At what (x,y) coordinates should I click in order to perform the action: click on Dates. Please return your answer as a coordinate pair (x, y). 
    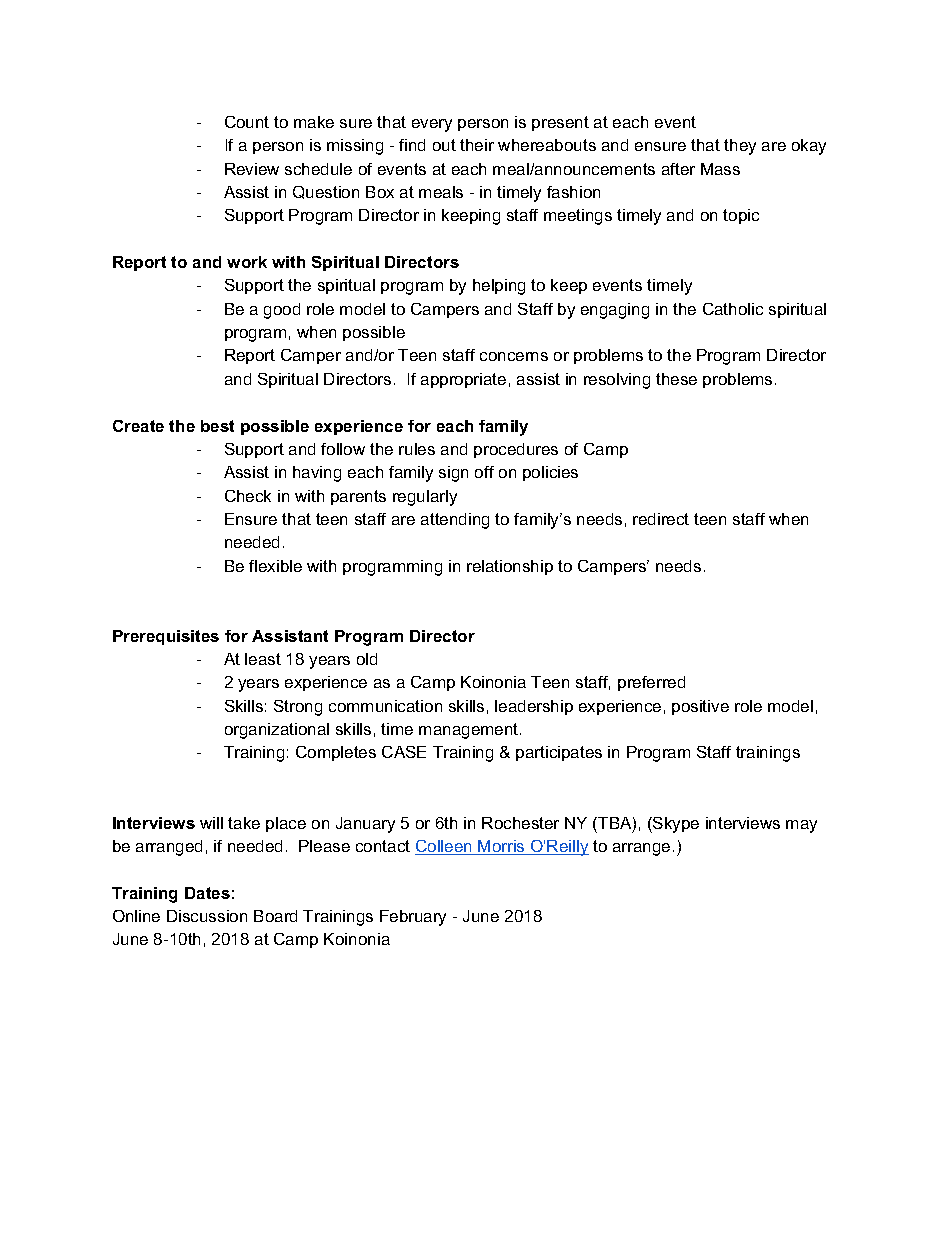
    Looking at the image, I should click on (207, 893).
